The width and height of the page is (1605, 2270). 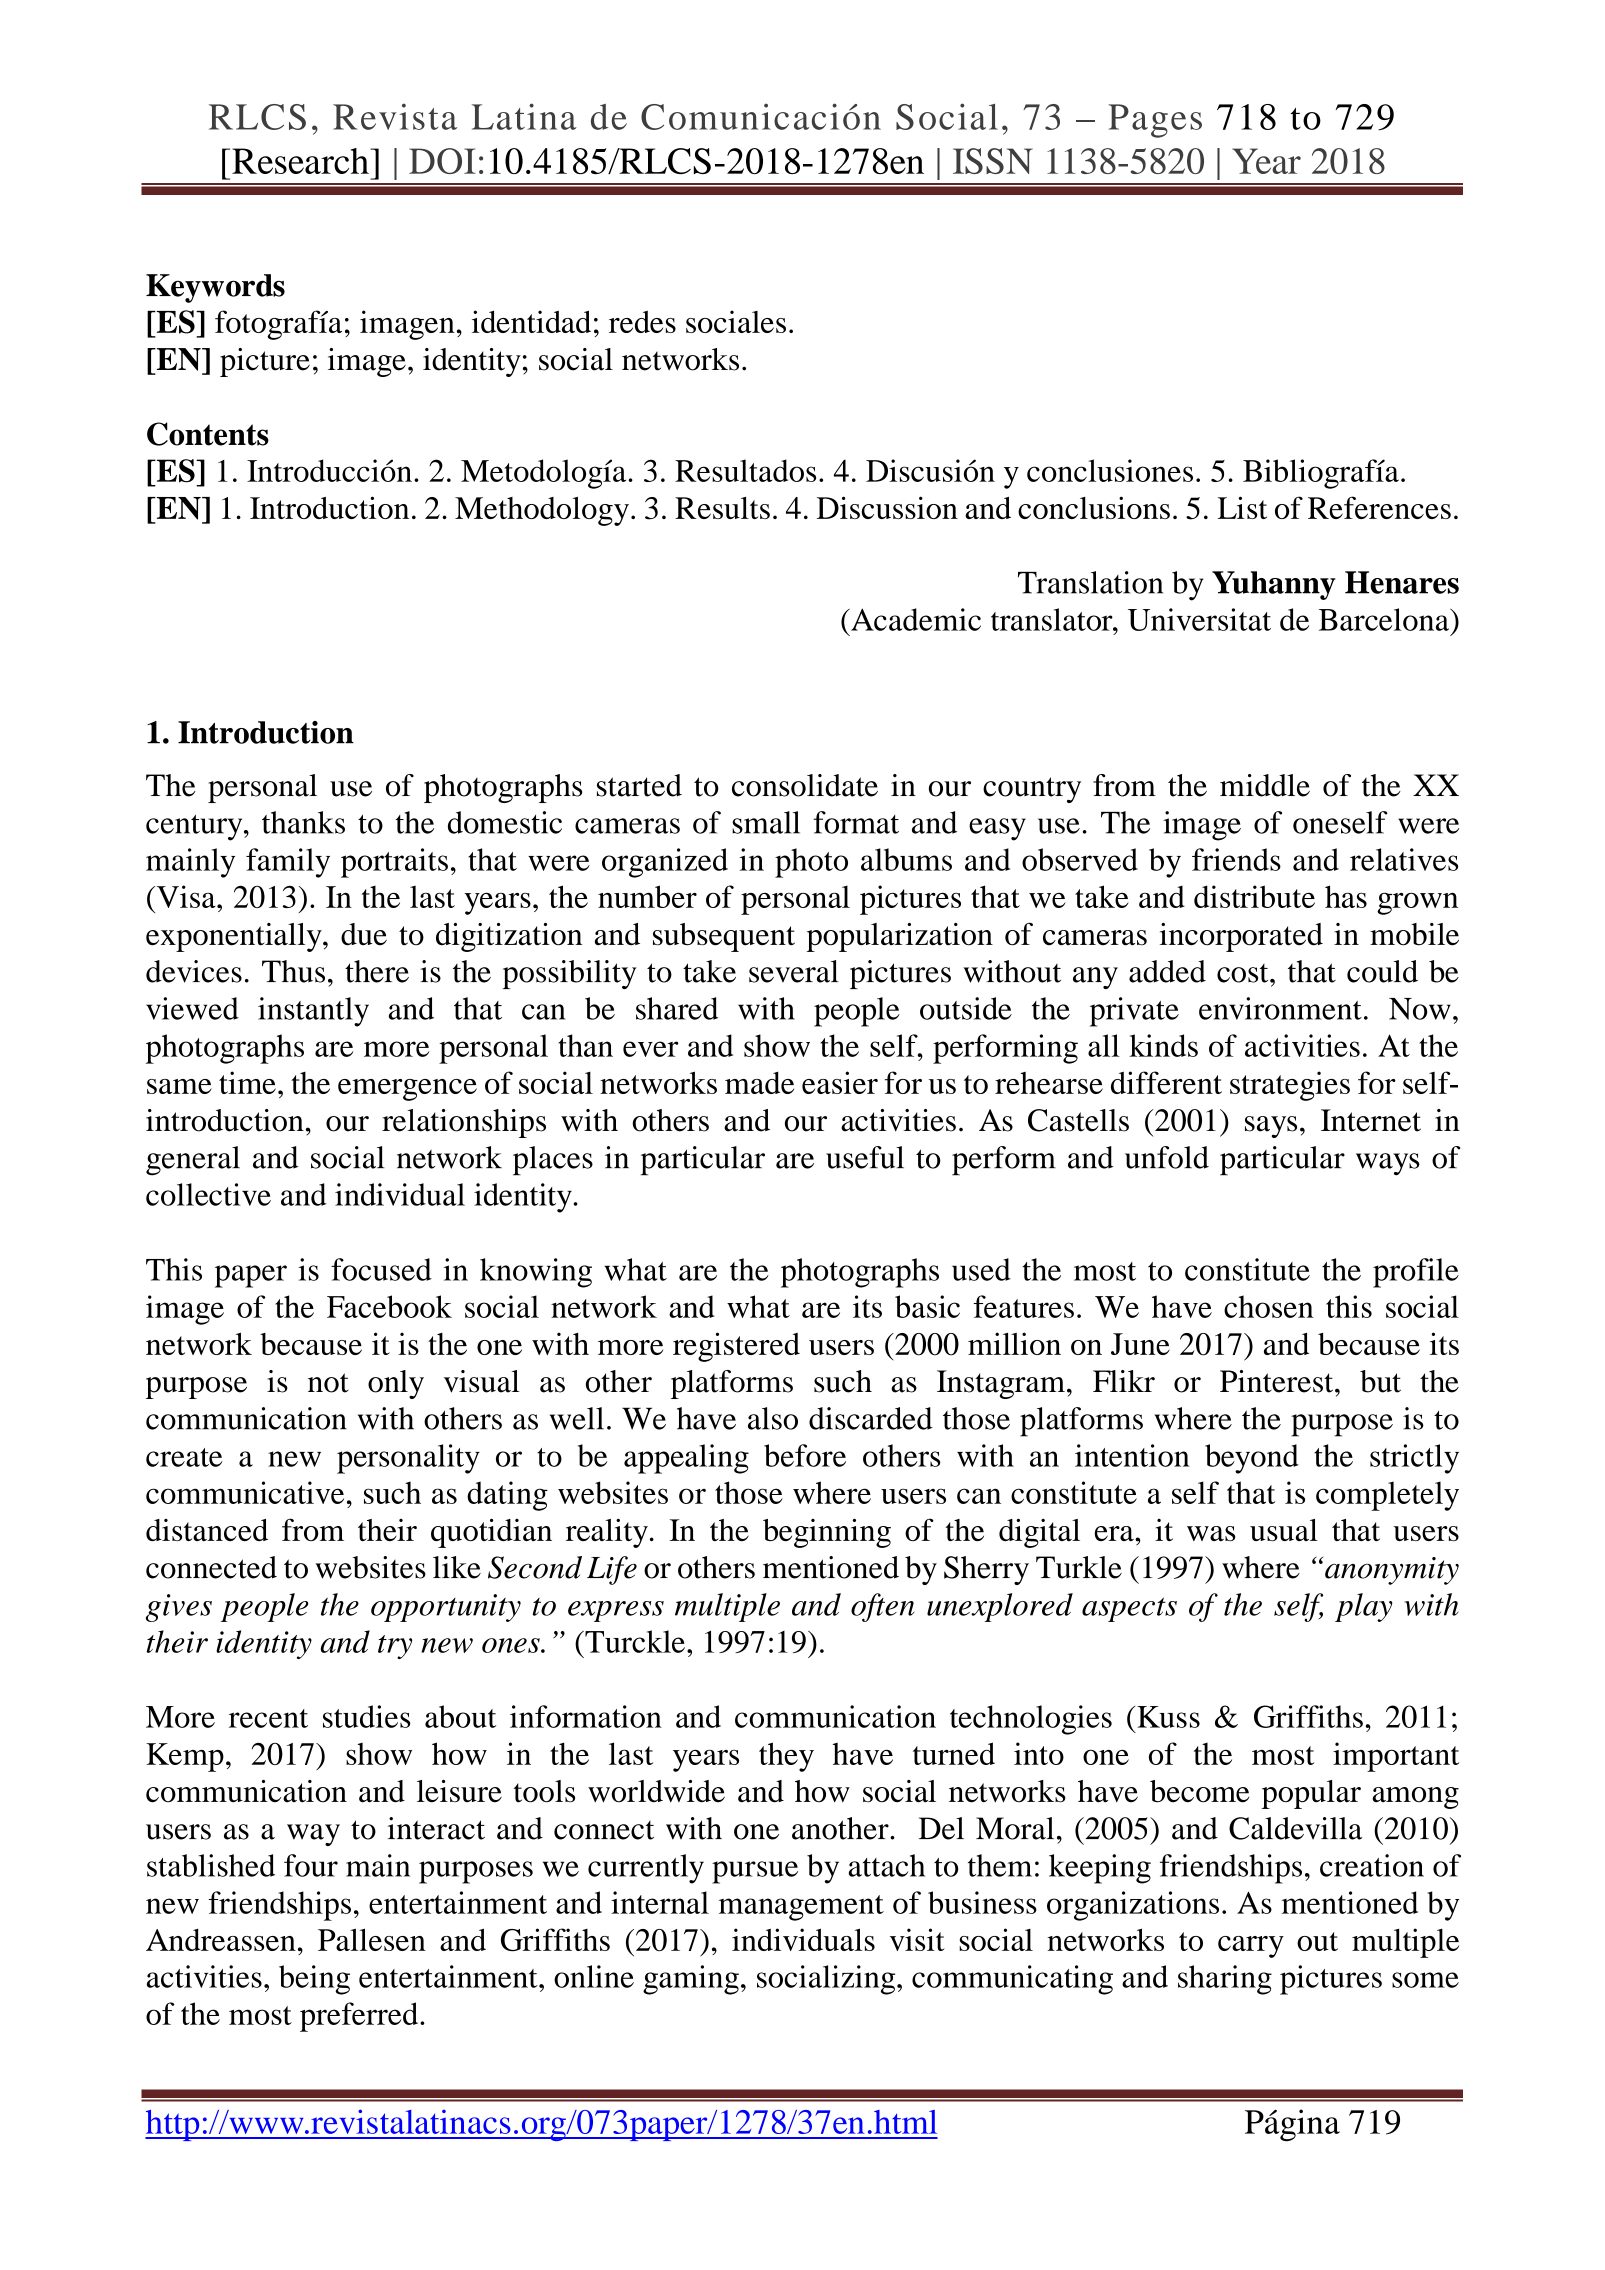 I want to click on management, so click(x=801, y=1908).
